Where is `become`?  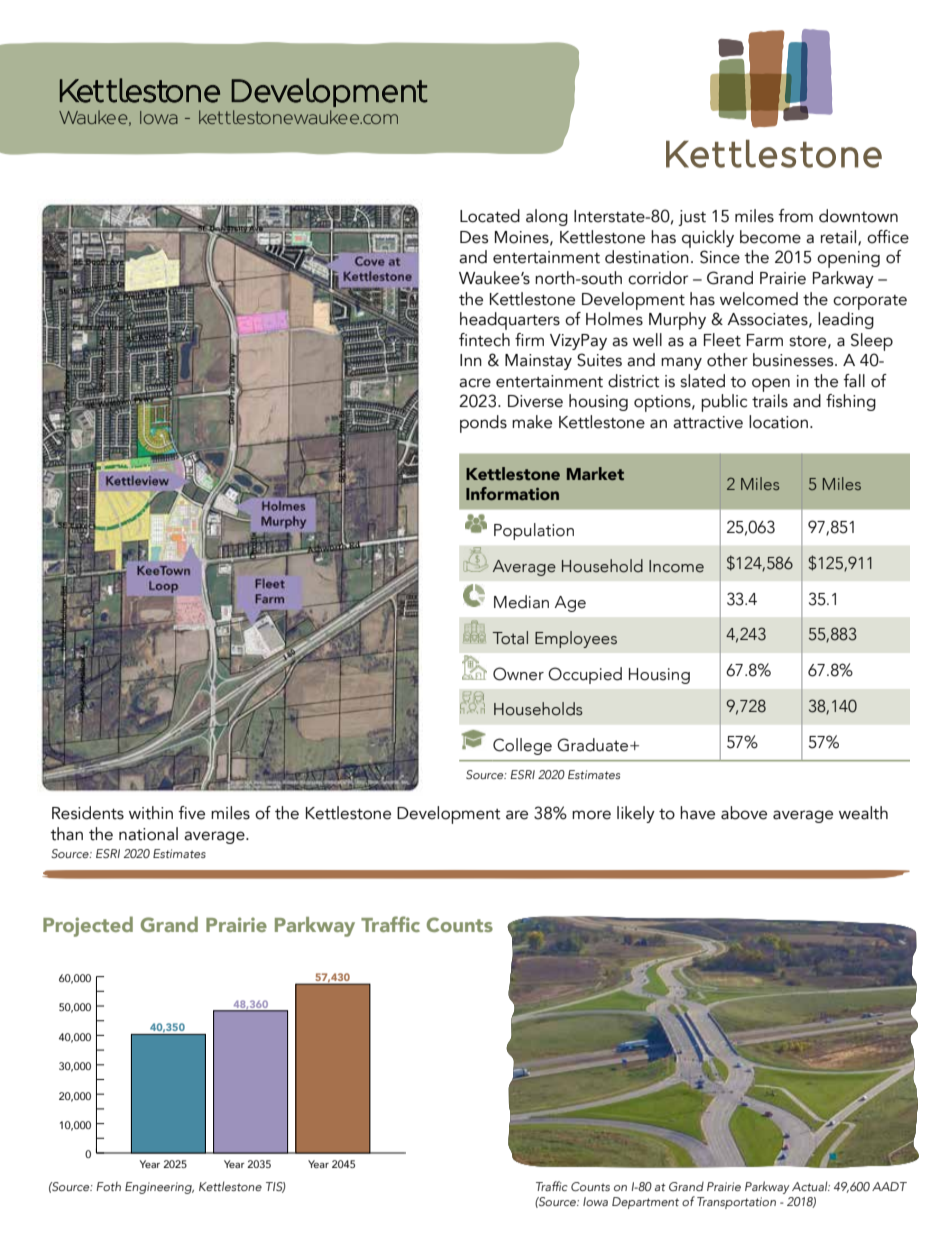
become is located at coordinates (770, 237).
